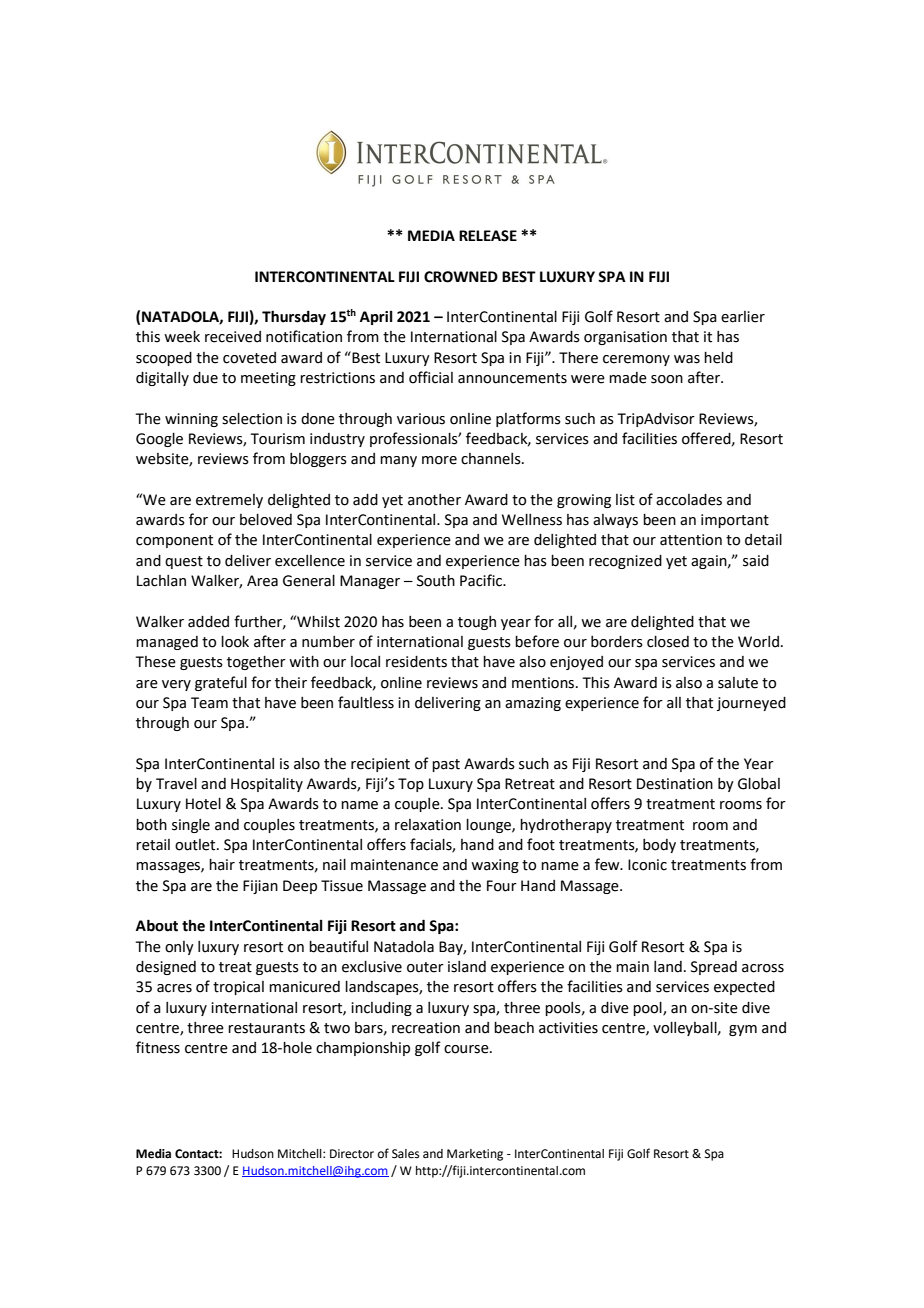 Image resolution: width=924 pixels, height=1308 pixels. I want to click on earlier, so click(743, 317).
